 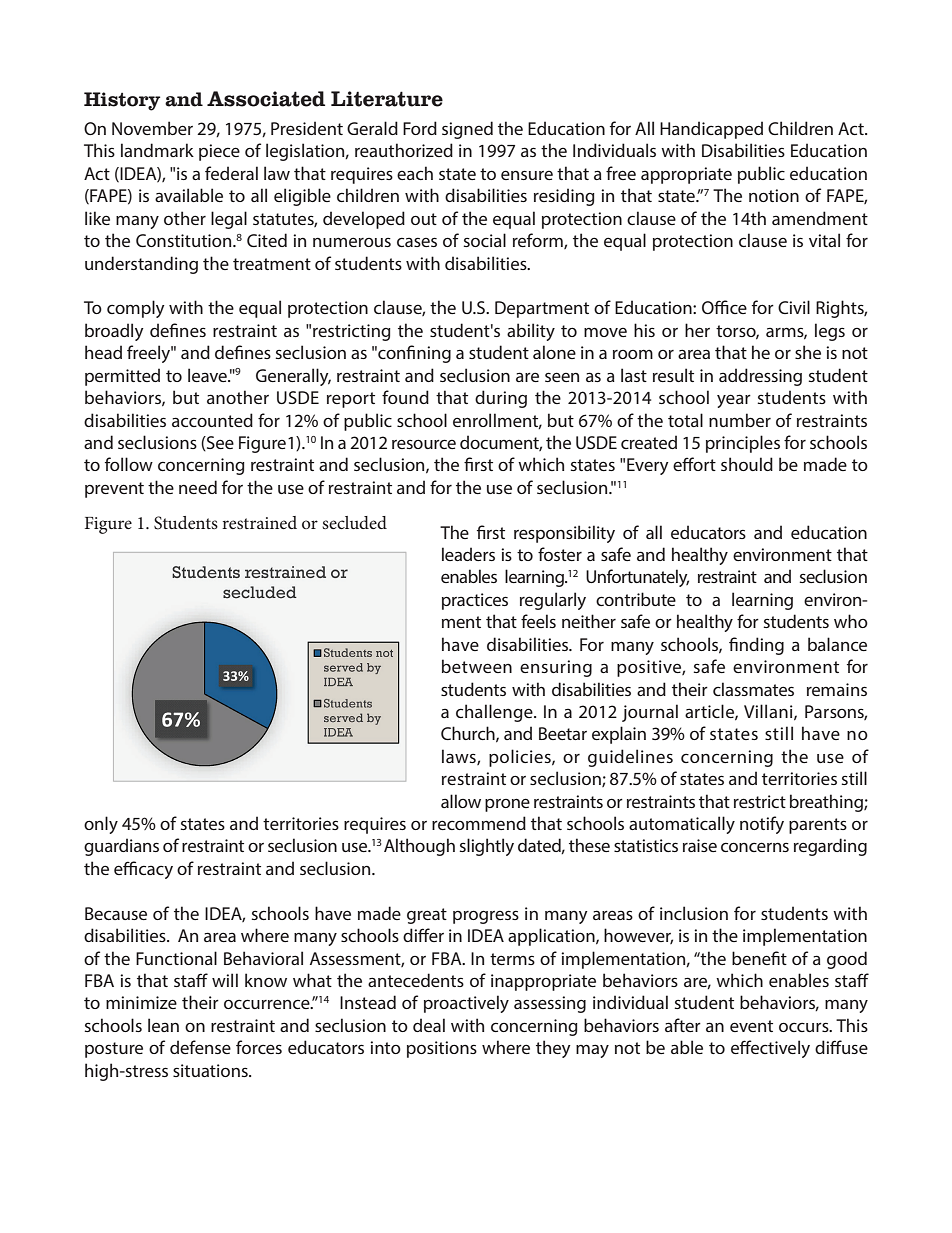 What do you see at coordinates (711, 130) in the screenshot?
I see `Handicapped` at bounding box center [711, 130].
